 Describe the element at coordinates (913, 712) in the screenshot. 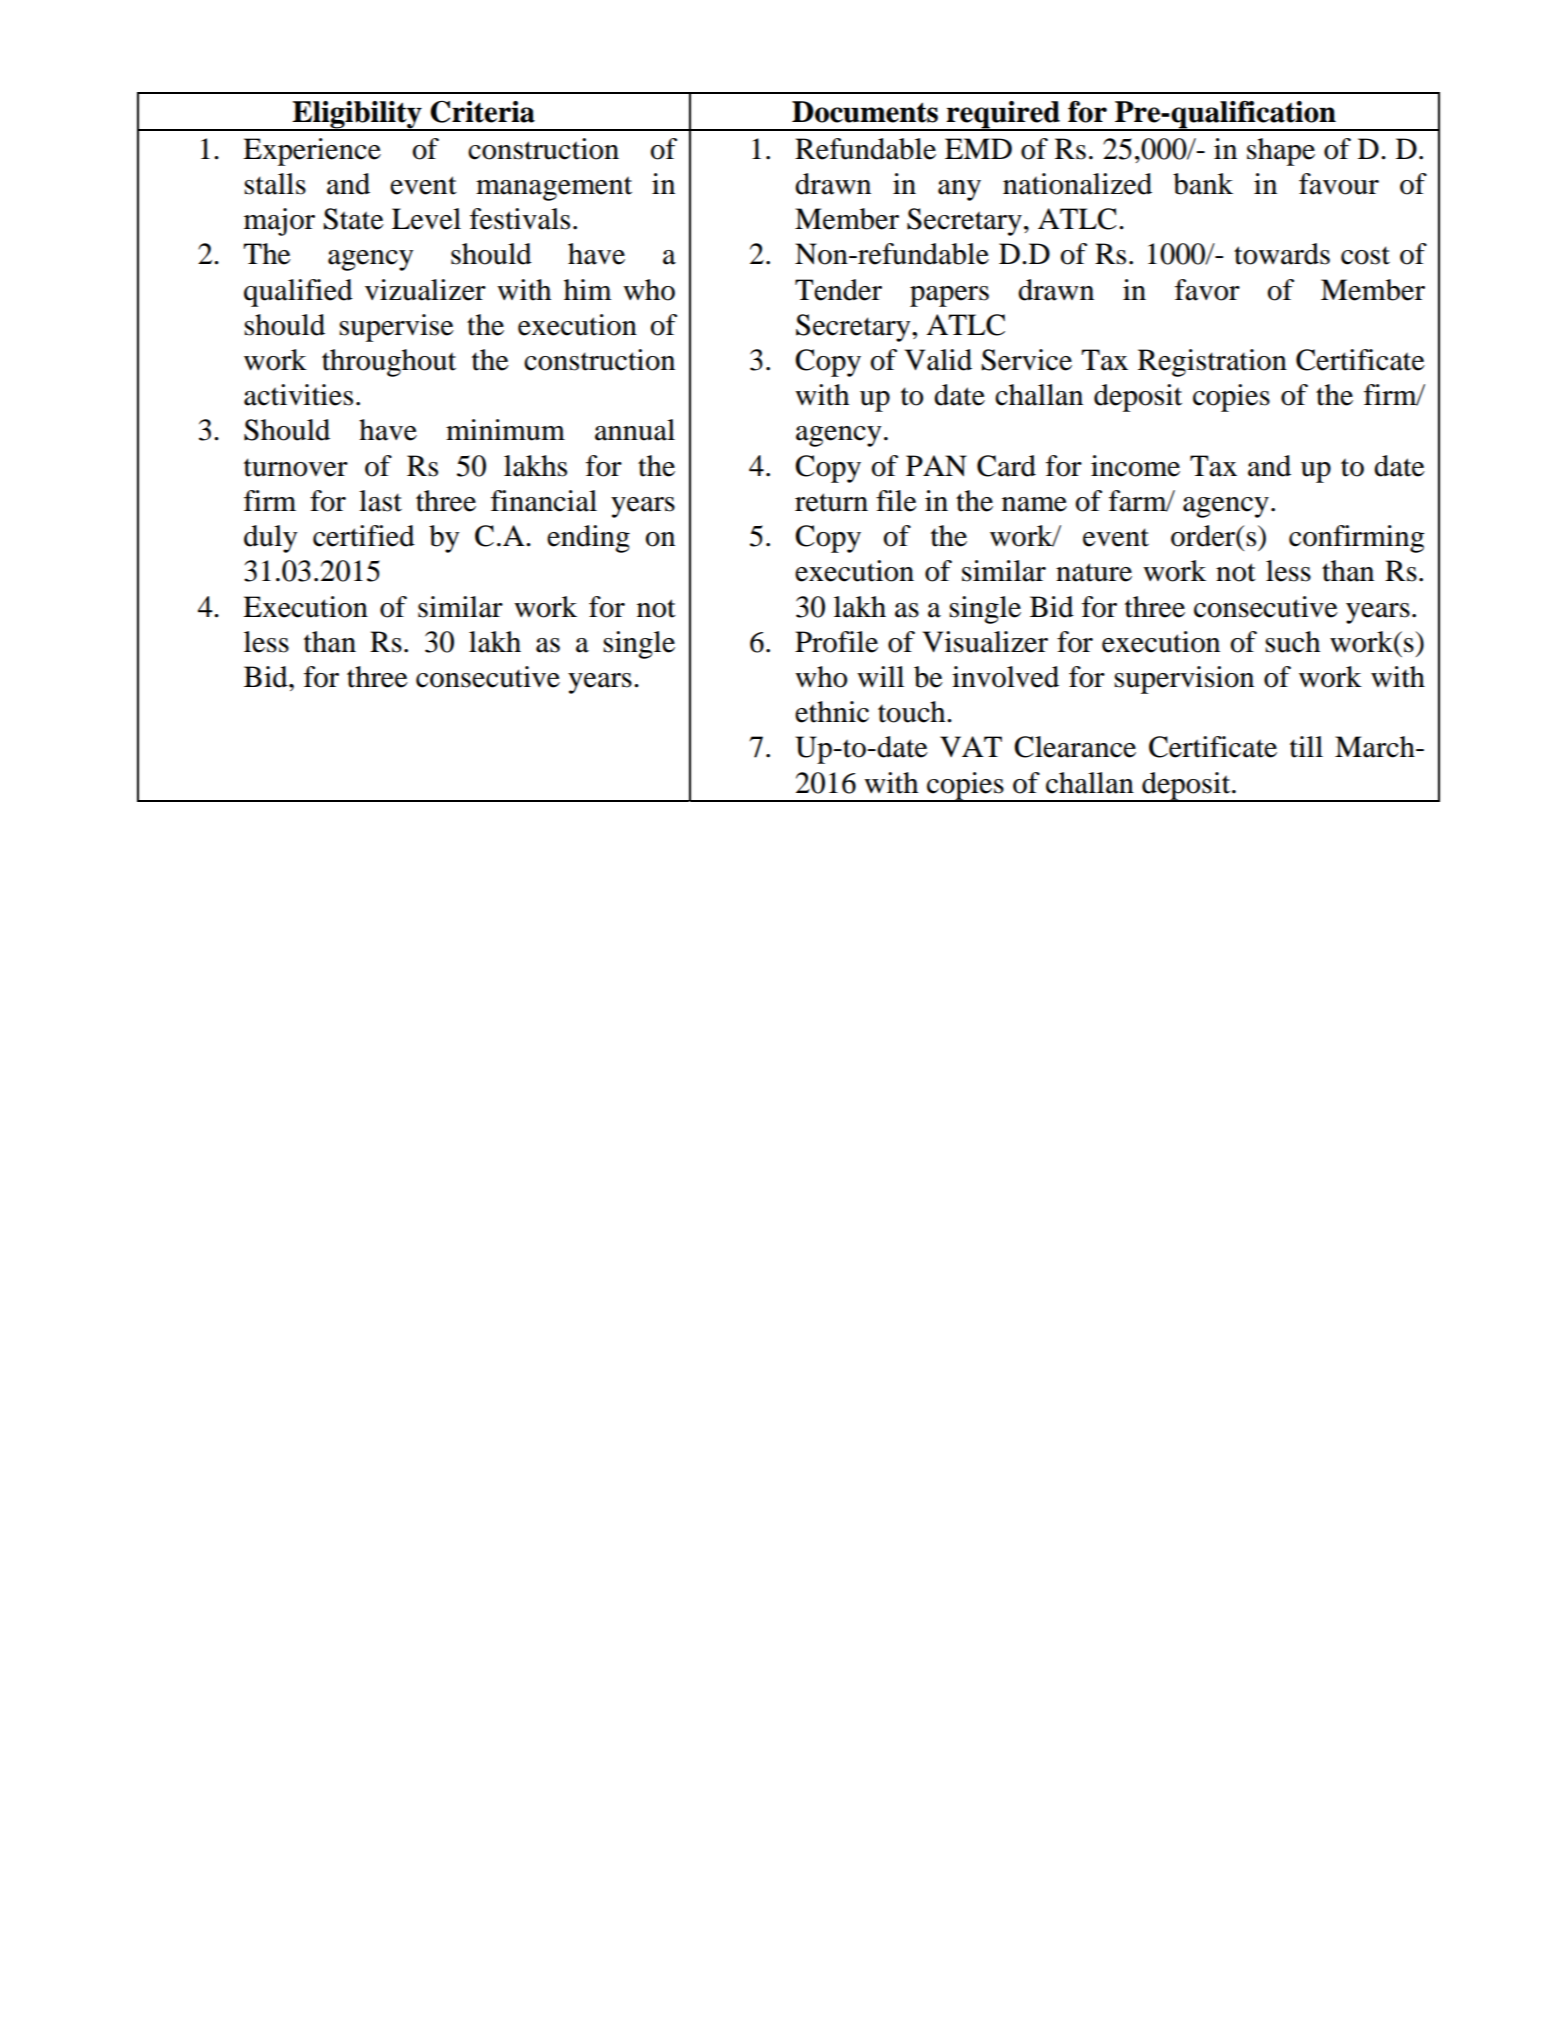

I see `touch` at that location.
